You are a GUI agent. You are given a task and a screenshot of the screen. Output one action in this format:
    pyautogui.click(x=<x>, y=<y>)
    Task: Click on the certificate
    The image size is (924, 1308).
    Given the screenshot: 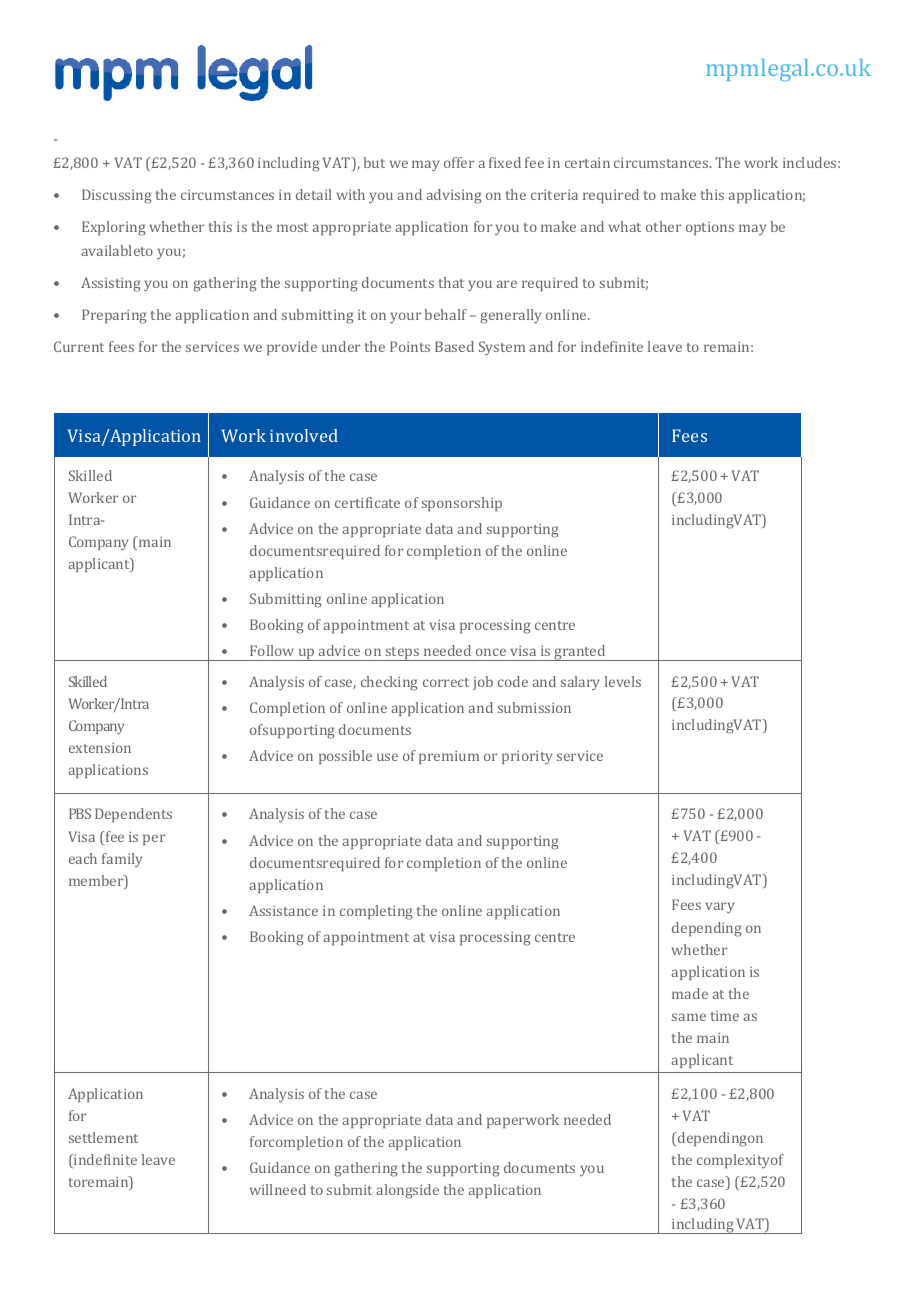 What is the action you would take?
    pyautogui.click(x=367, y=502)
